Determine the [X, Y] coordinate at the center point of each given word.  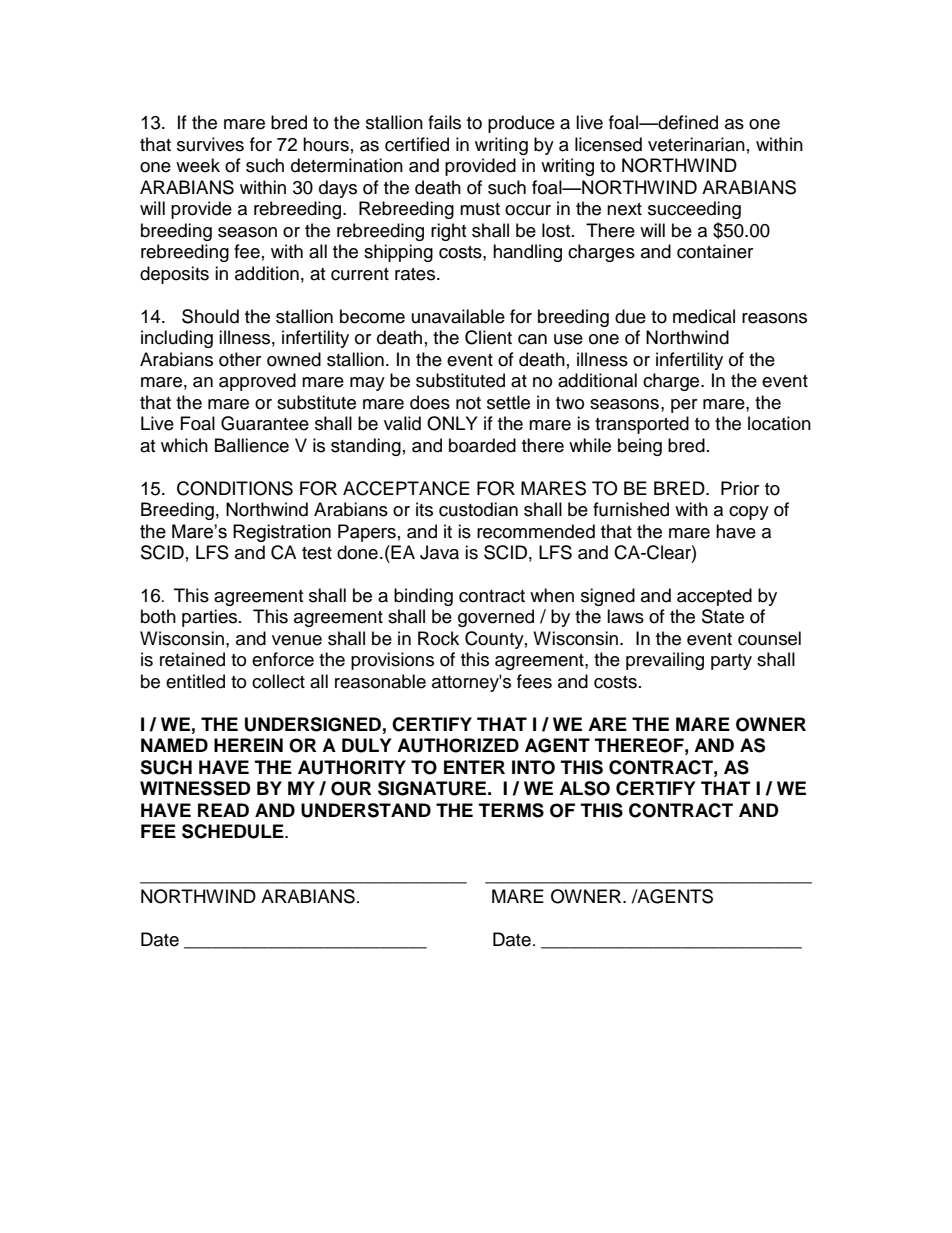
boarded [482, 445]
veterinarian [696, 144]
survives [210, 144]
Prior [740, 488]
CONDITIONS [235, 488]
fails [444, 122]
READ [223, 810]
